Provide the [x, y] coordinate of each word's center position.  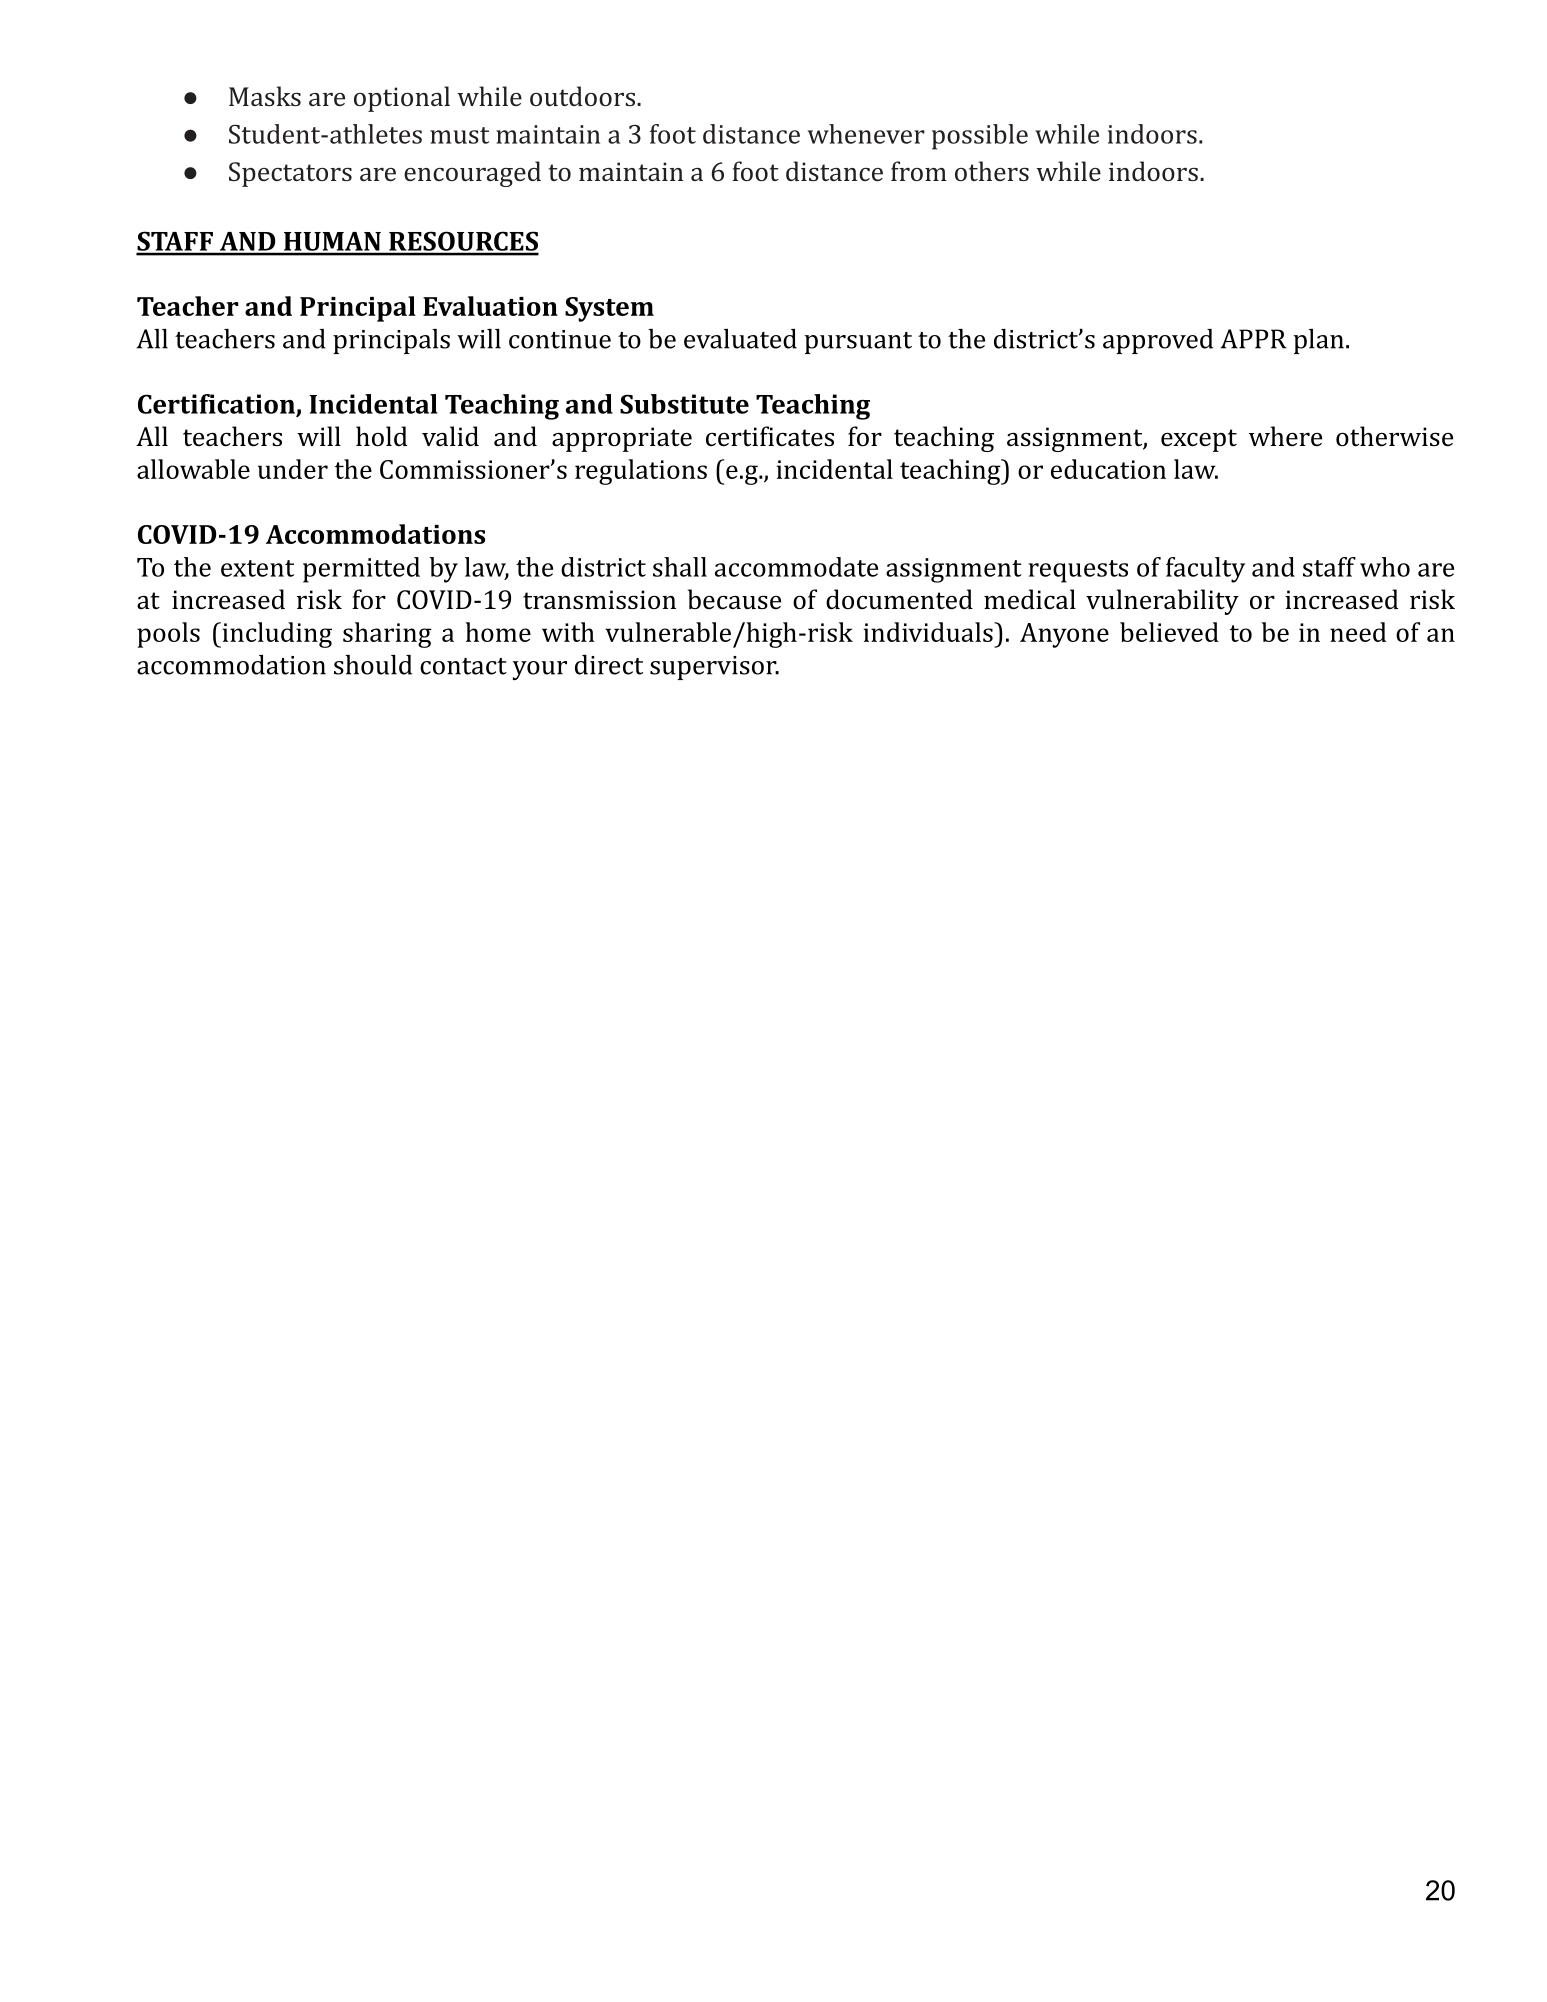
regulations [641, 472]
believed [1169, 632]
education [1108, 469]
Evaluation [490, 306]
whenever [866, 134]
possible [980, 137]
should [373, 665]
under [293, 469]
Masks [265, 96]
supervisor [714, 668]
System [609, 309]
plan [1318, 341]
